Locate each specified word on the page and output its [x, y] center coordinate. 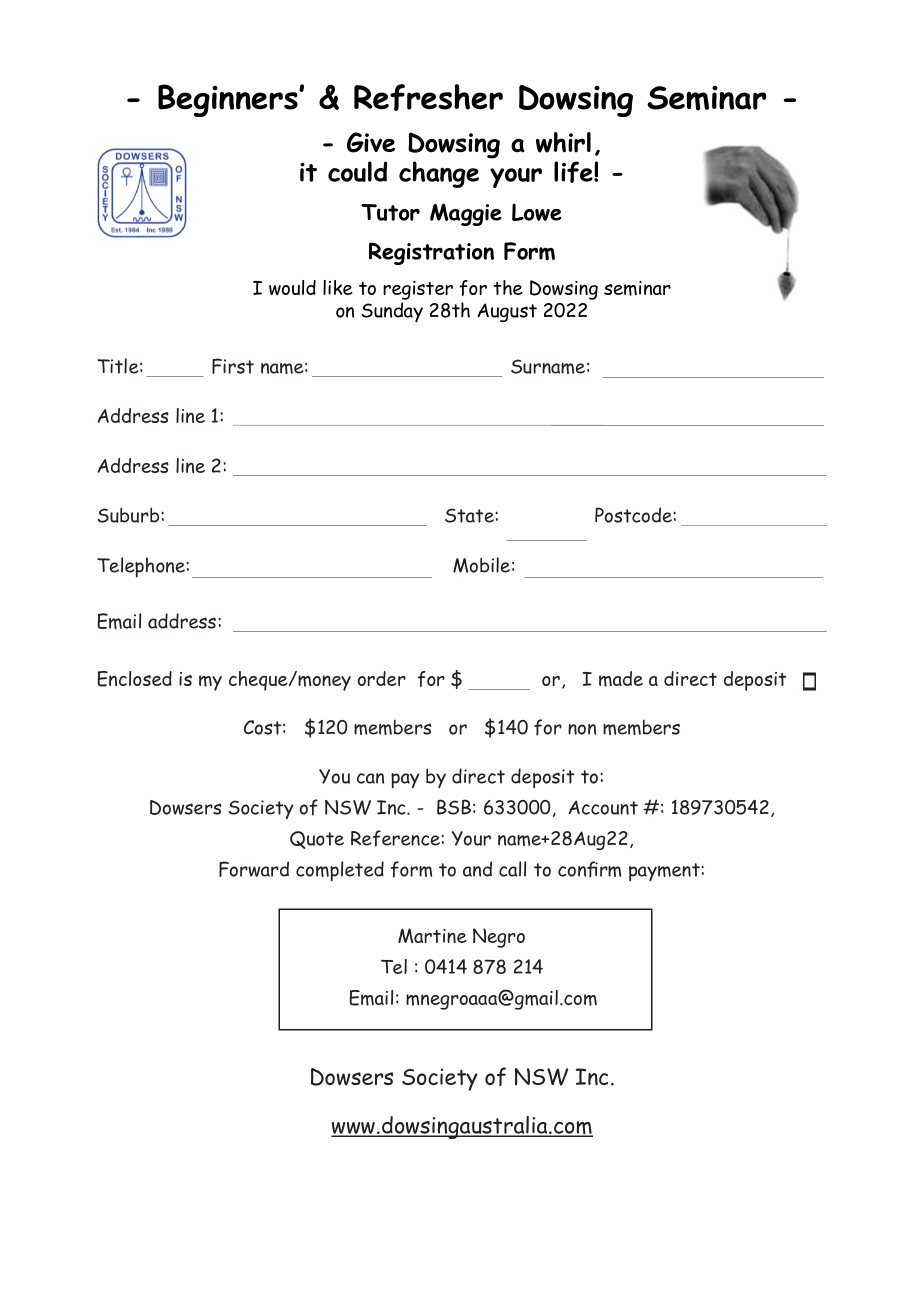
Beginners [229, 100]
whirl [563, 142]
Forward [254, 869]
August [507, 312]
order [381, 678]
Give [371, 142]
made [621, 679]
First [233, 366]
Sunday [392, 312]
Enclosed [134, 679]
